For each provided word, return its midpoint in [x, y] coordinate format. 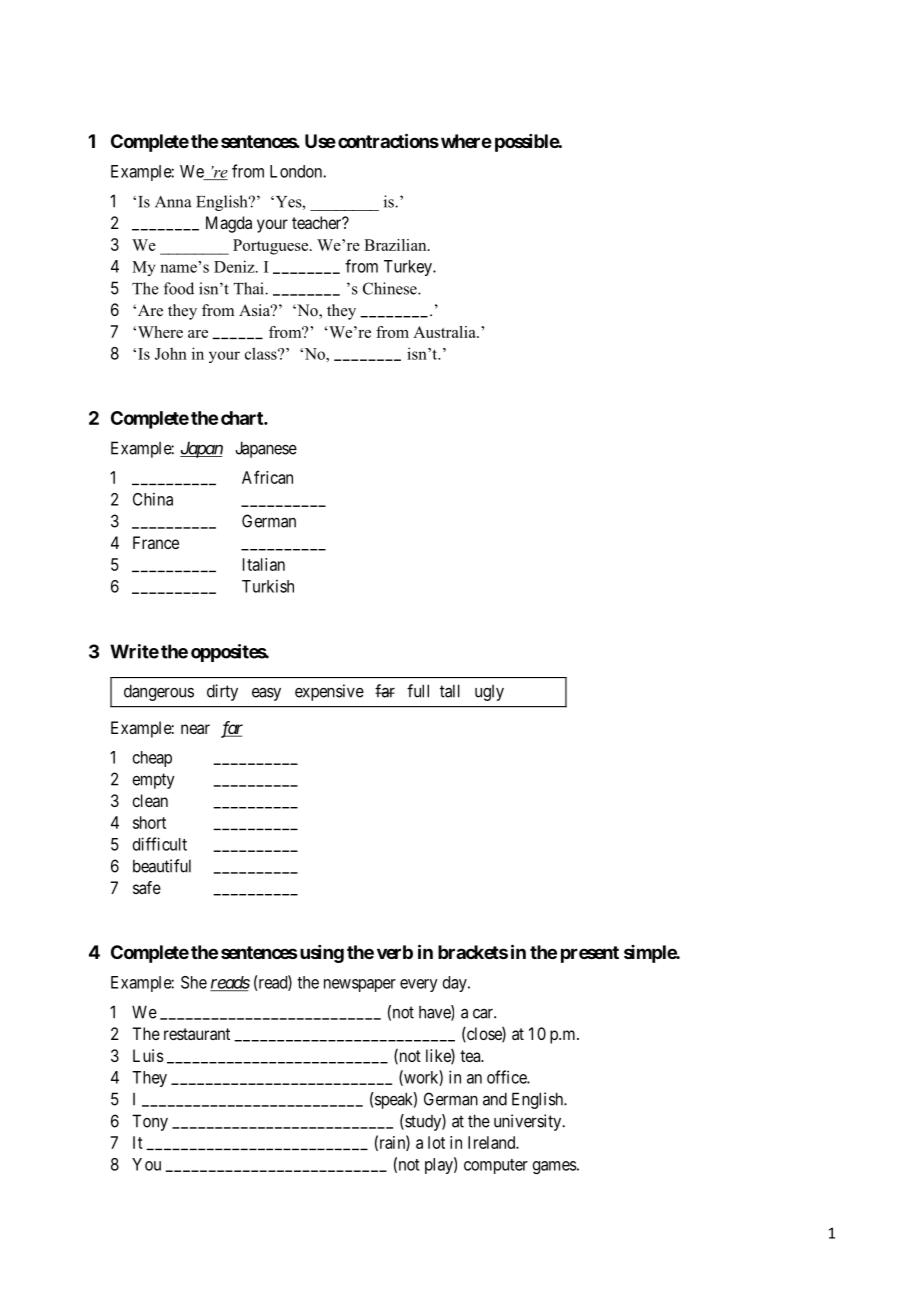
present [590, 954]
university [529, 1122]
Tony [150, 1122]
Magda [229, 224]
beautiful [162, 866]
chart [243, 418]
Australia [445, 332]
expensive [329, 692]
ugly [489, 693]
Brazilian [396, 245]
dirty [222, 692]
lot [436, 1142]
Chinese [391, 288]
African [267, 477]
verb [395, 952]
